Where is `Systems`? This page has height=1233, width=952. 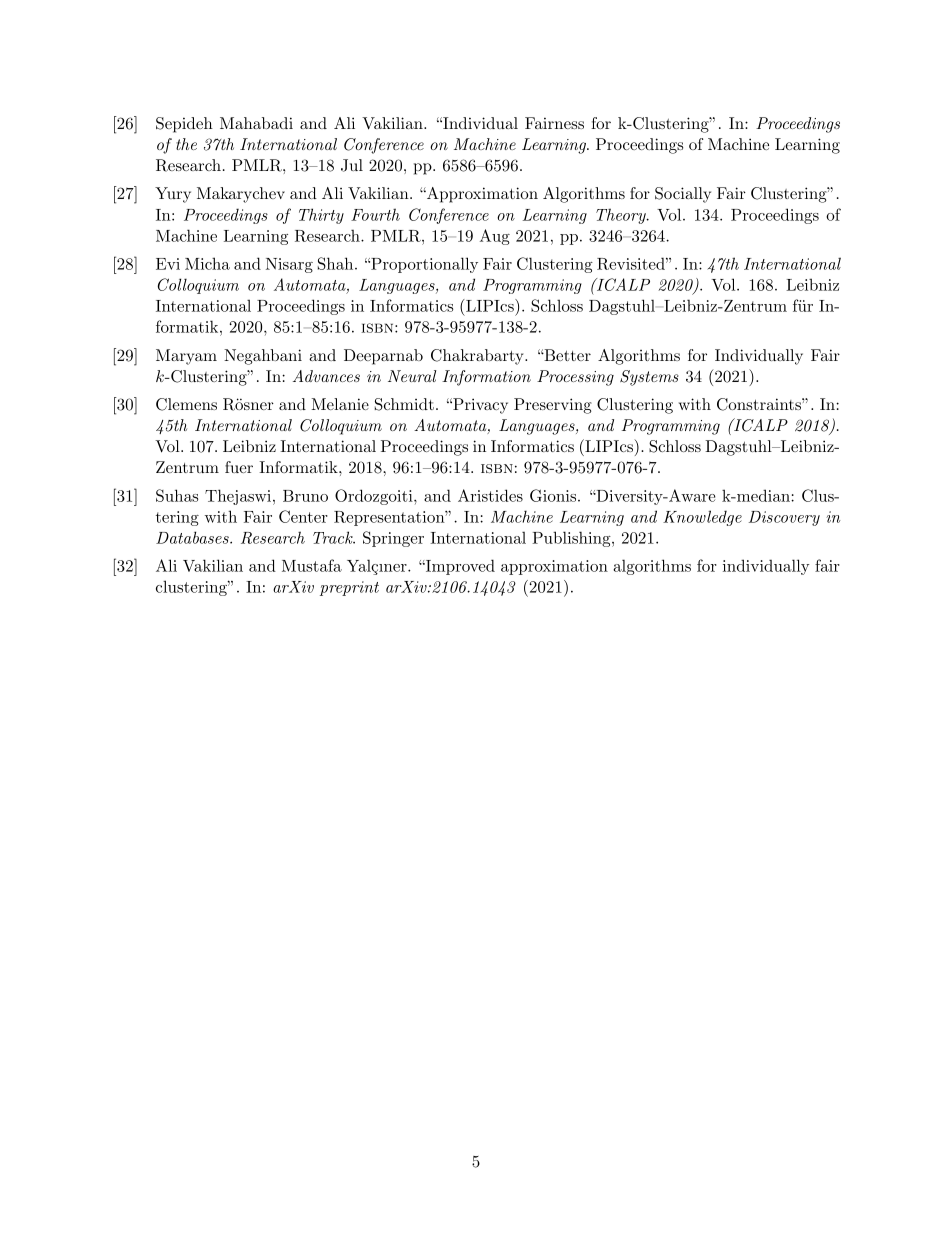 Systems is located at coordinates (649, 378).
